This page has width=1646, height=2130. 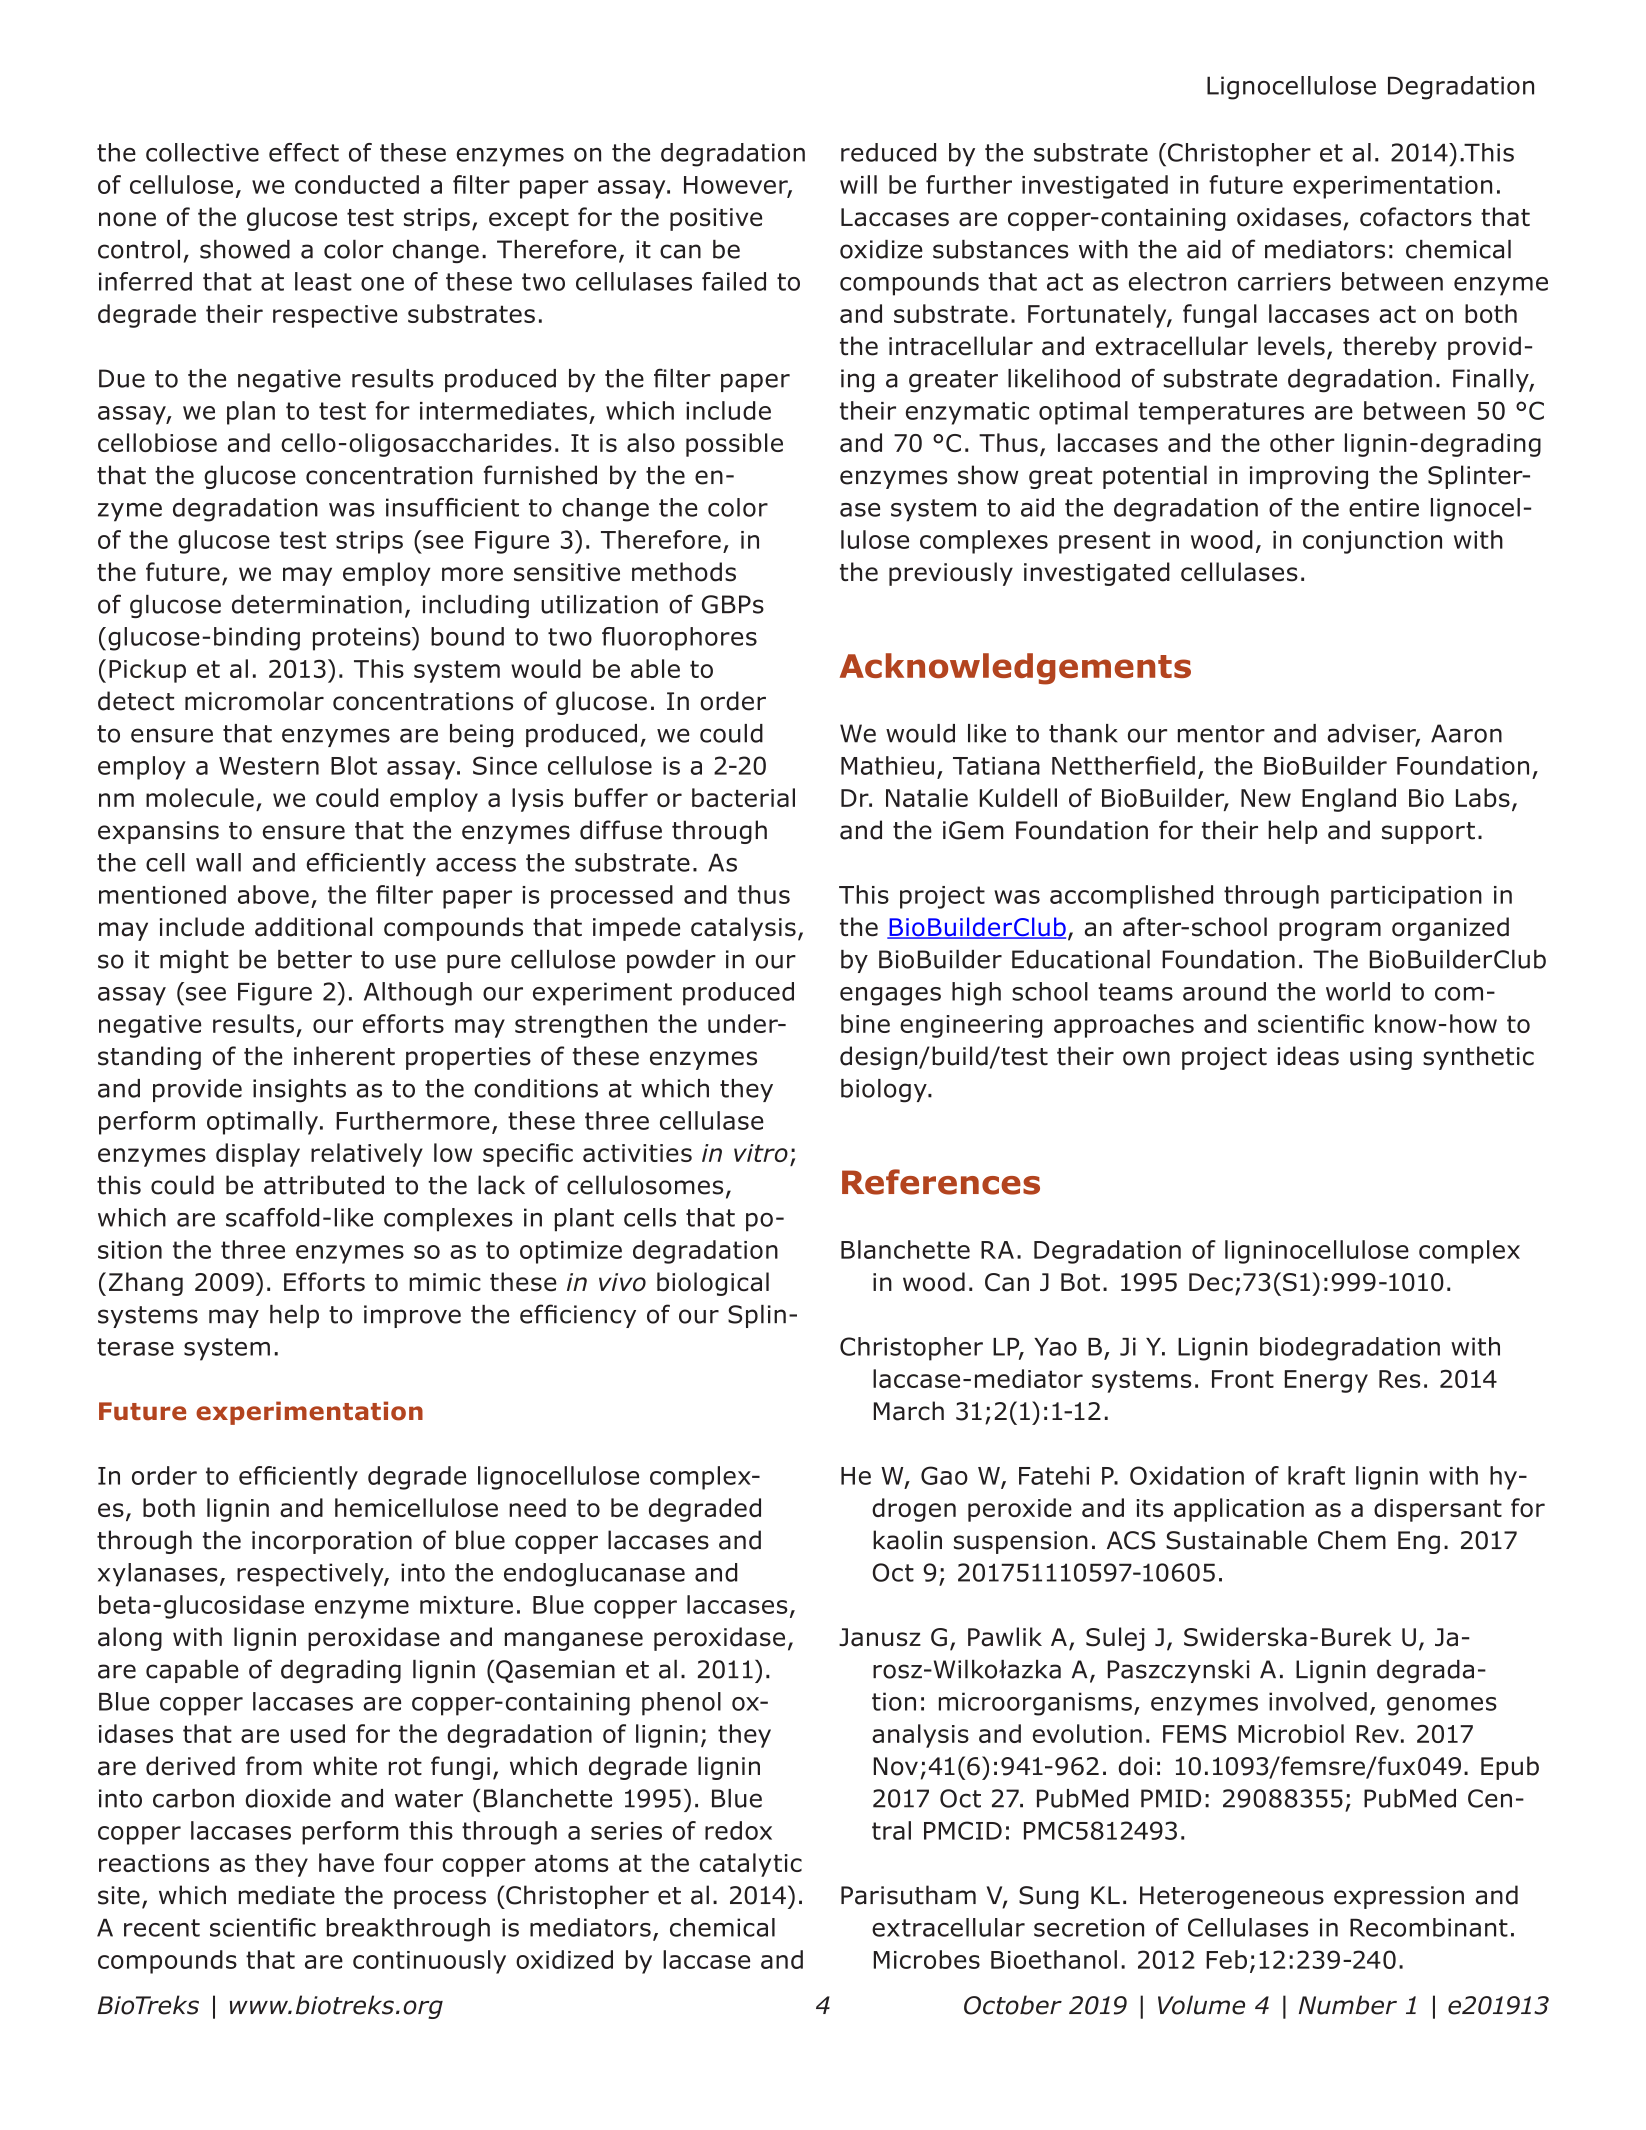 I want to click on recent, so click(x=162, y=1928).
